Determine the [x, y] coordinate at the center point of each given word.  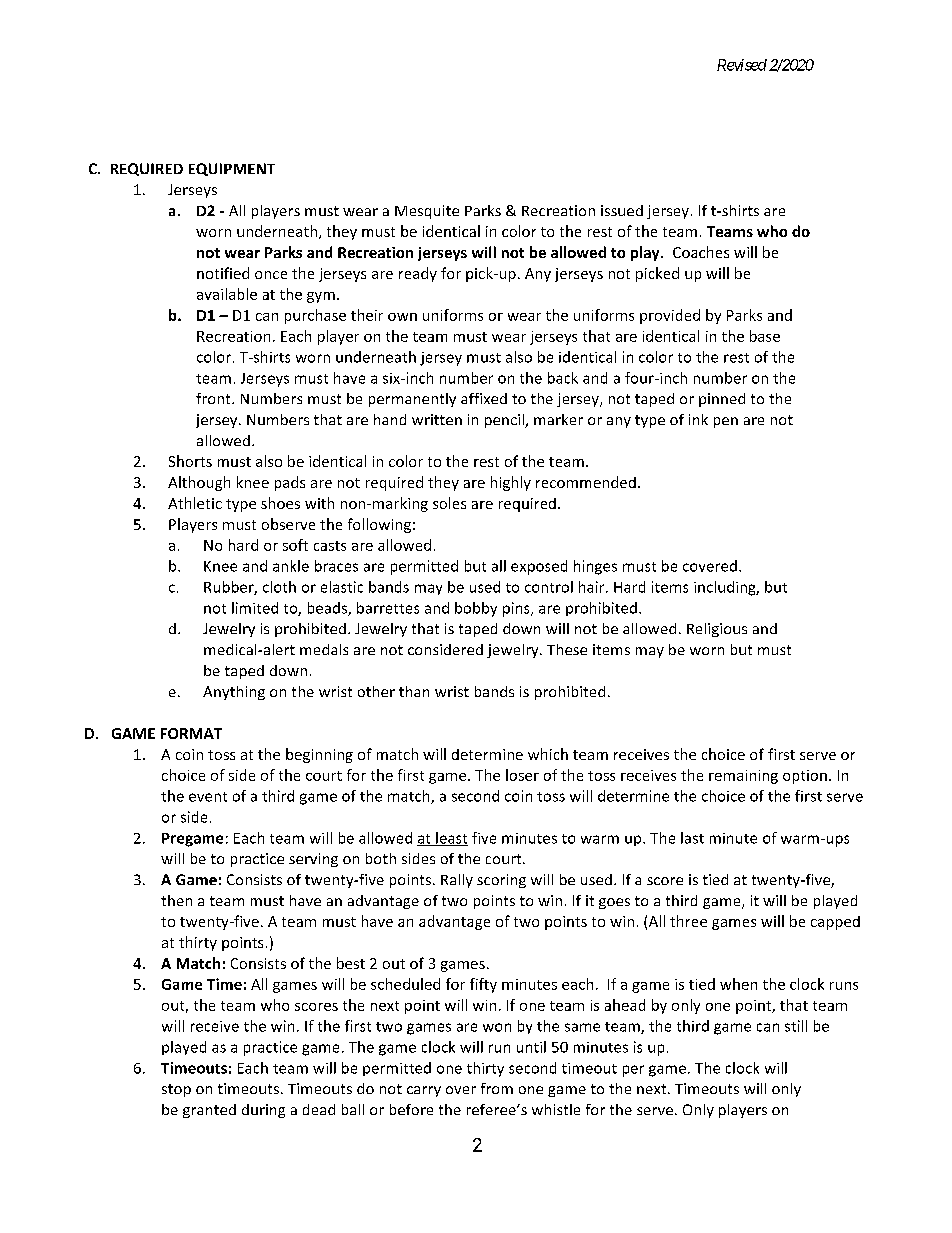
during [263, 1111]
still [796, 1026]
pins [517, 609]
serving [313, 860]
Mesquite [427, 212]
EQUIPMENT [232, 169]
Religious [717, 630]
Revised [742, 65]
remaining [743, 777]
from [497, 1088]
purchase [315, 316]
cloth [279, 587]
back [563, 378]
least [451, 839]
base [765, 336]
